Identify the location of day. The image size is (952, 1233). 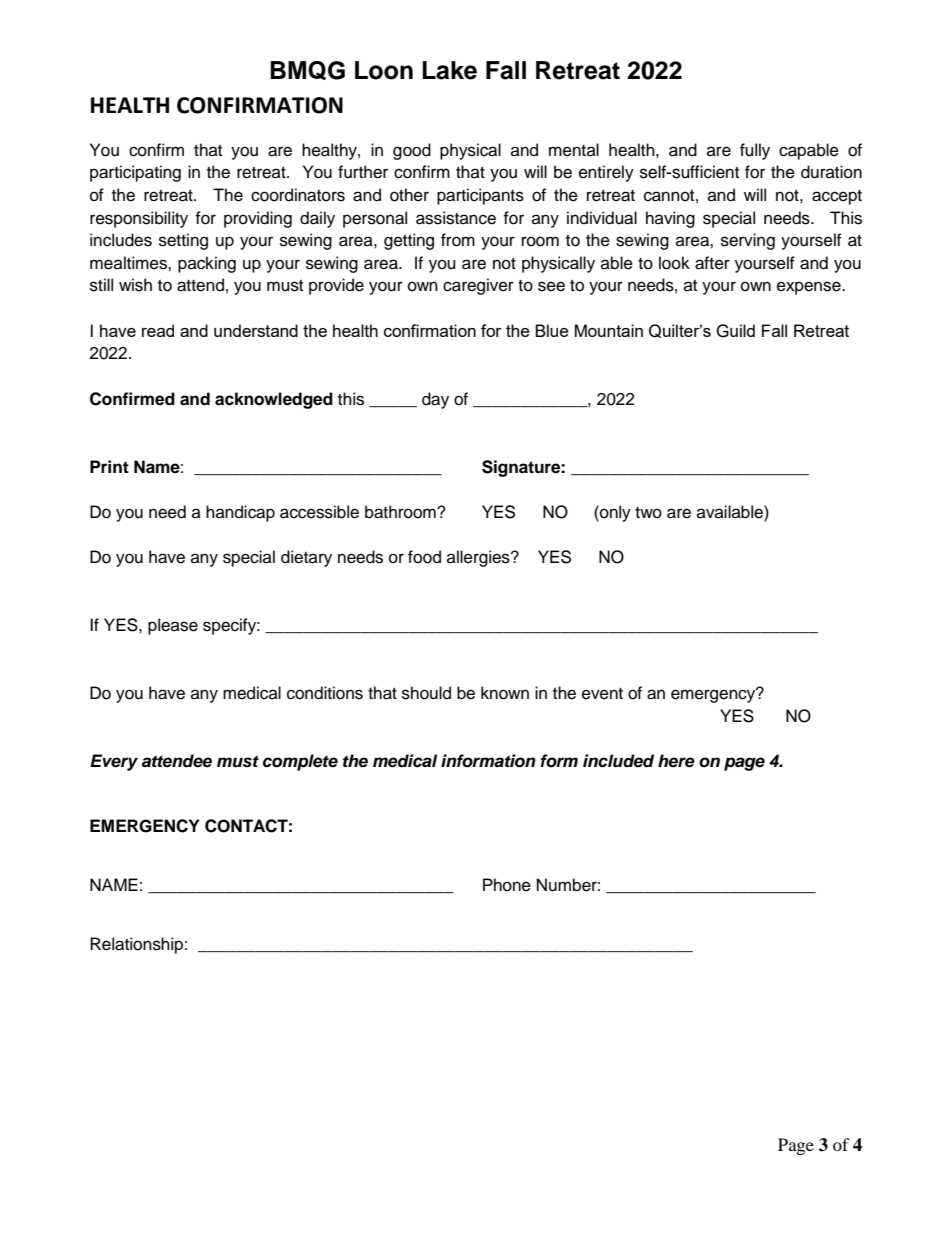
(435, 400).
